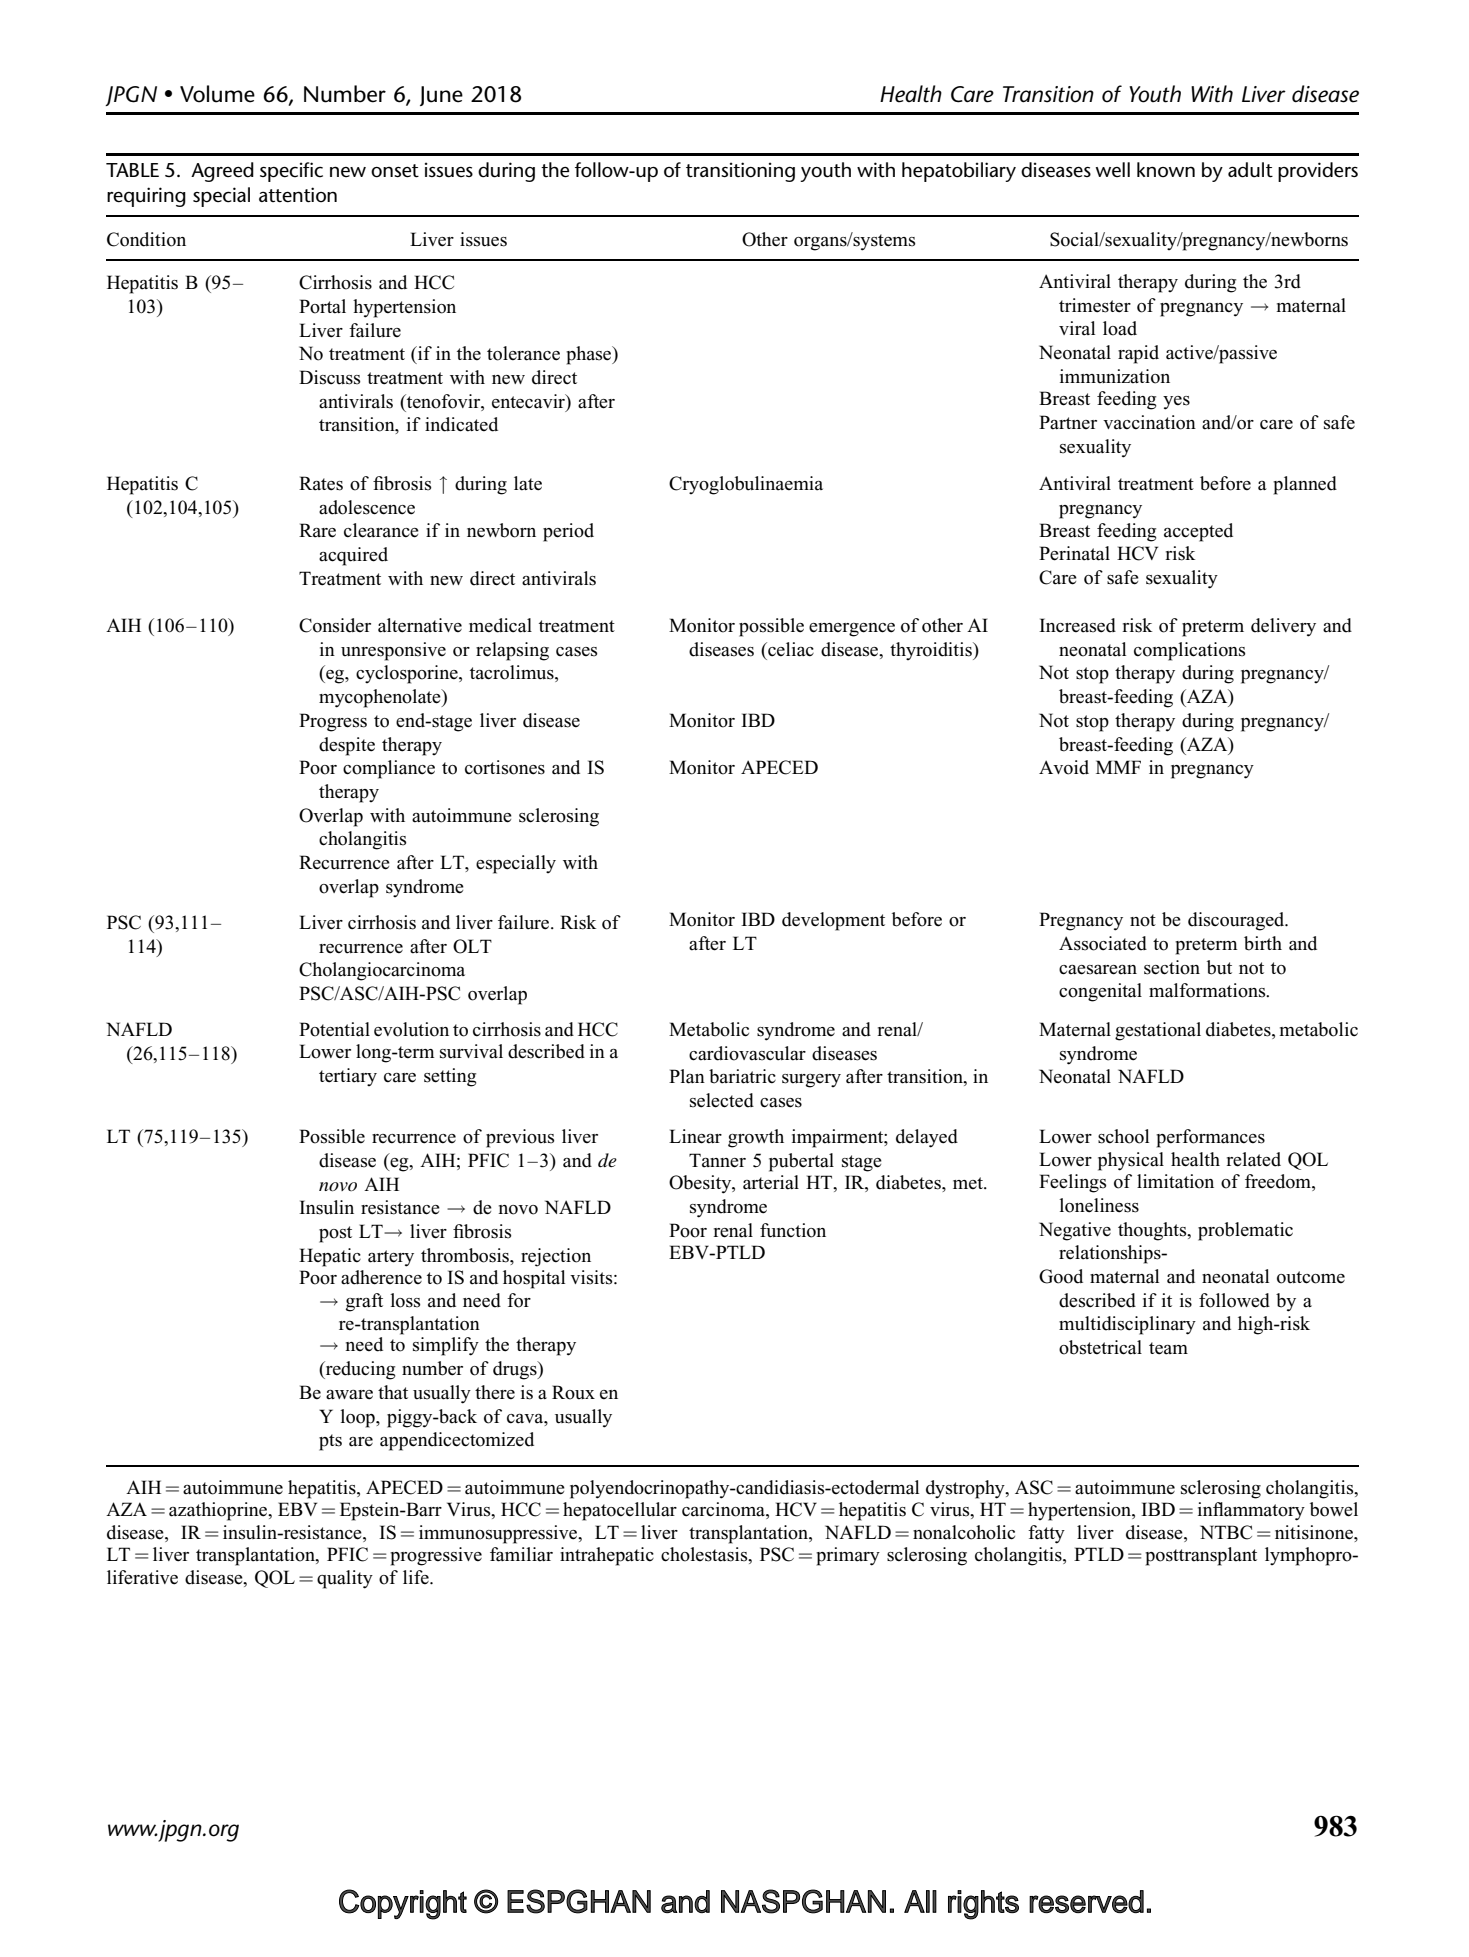 This page has height=1957, width=1469. What do you see at coordinates (959, 172) in the page?
I see `hepatobiliary` at bounding box center [959, 172].
